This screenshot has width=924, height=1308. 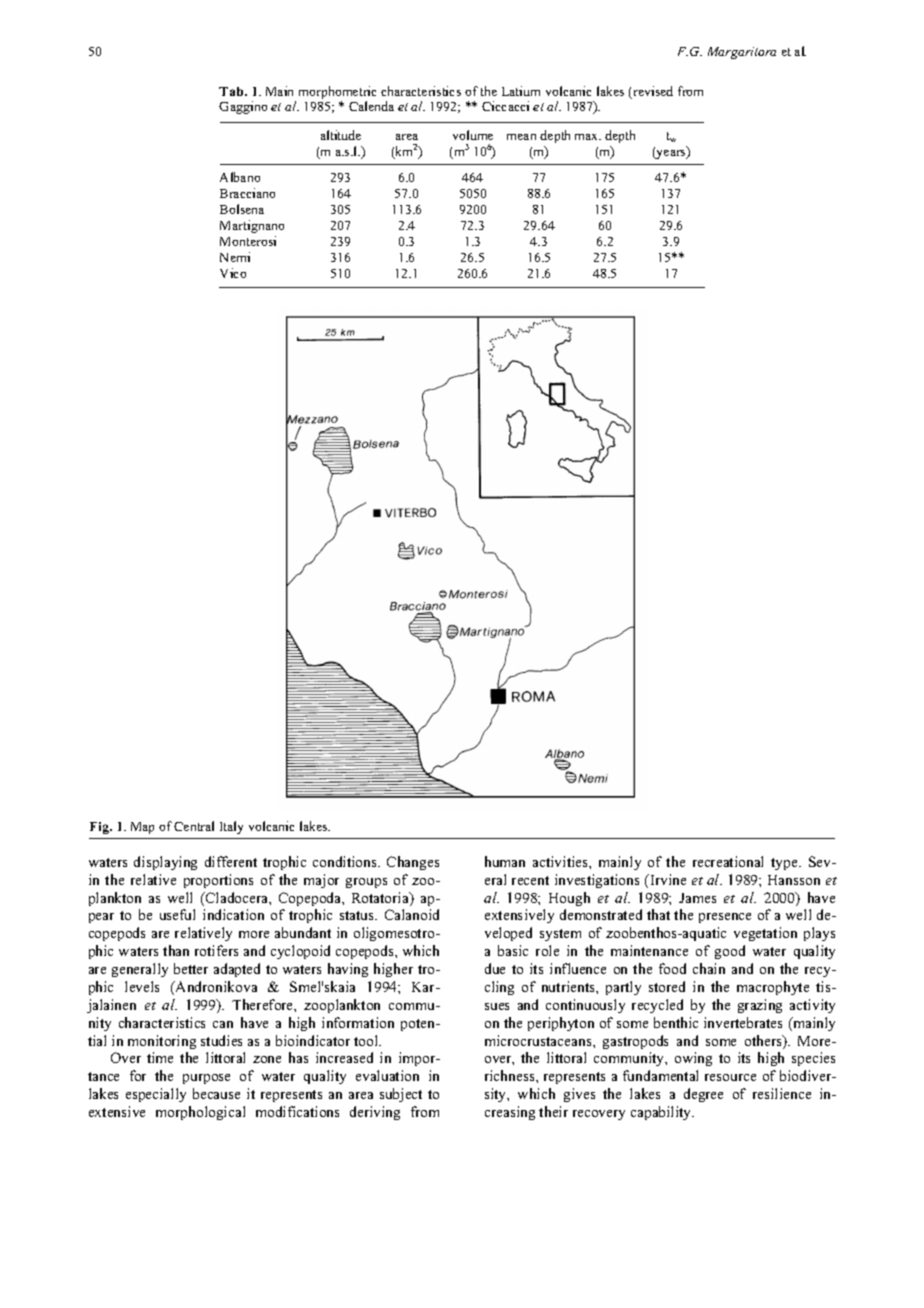 What do you see at coordinates (206, 1079) in the screenshot?
I see `purpose` at bounding box center [206, 1079].
